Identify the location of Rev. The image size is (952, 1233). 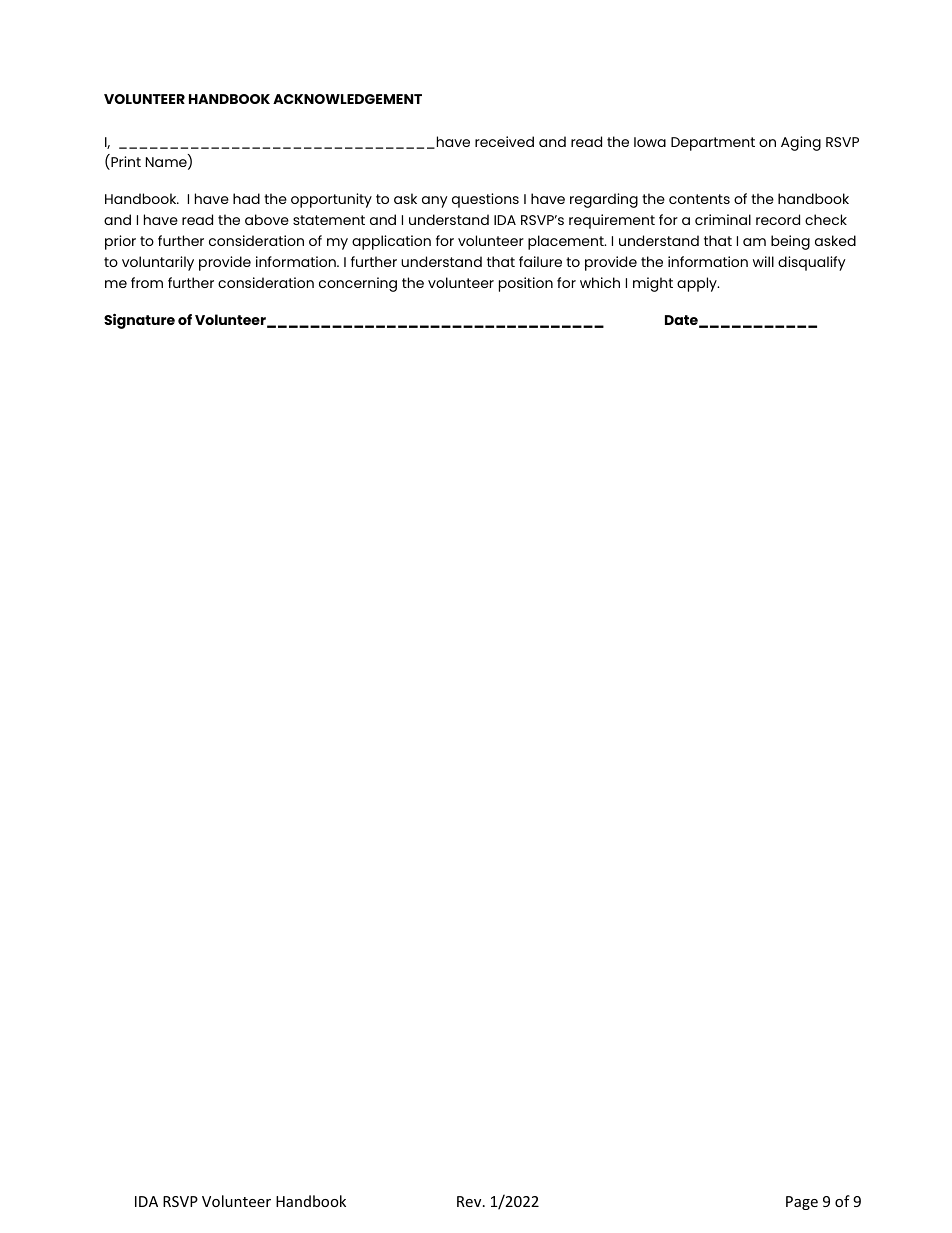
(470, 1201).
